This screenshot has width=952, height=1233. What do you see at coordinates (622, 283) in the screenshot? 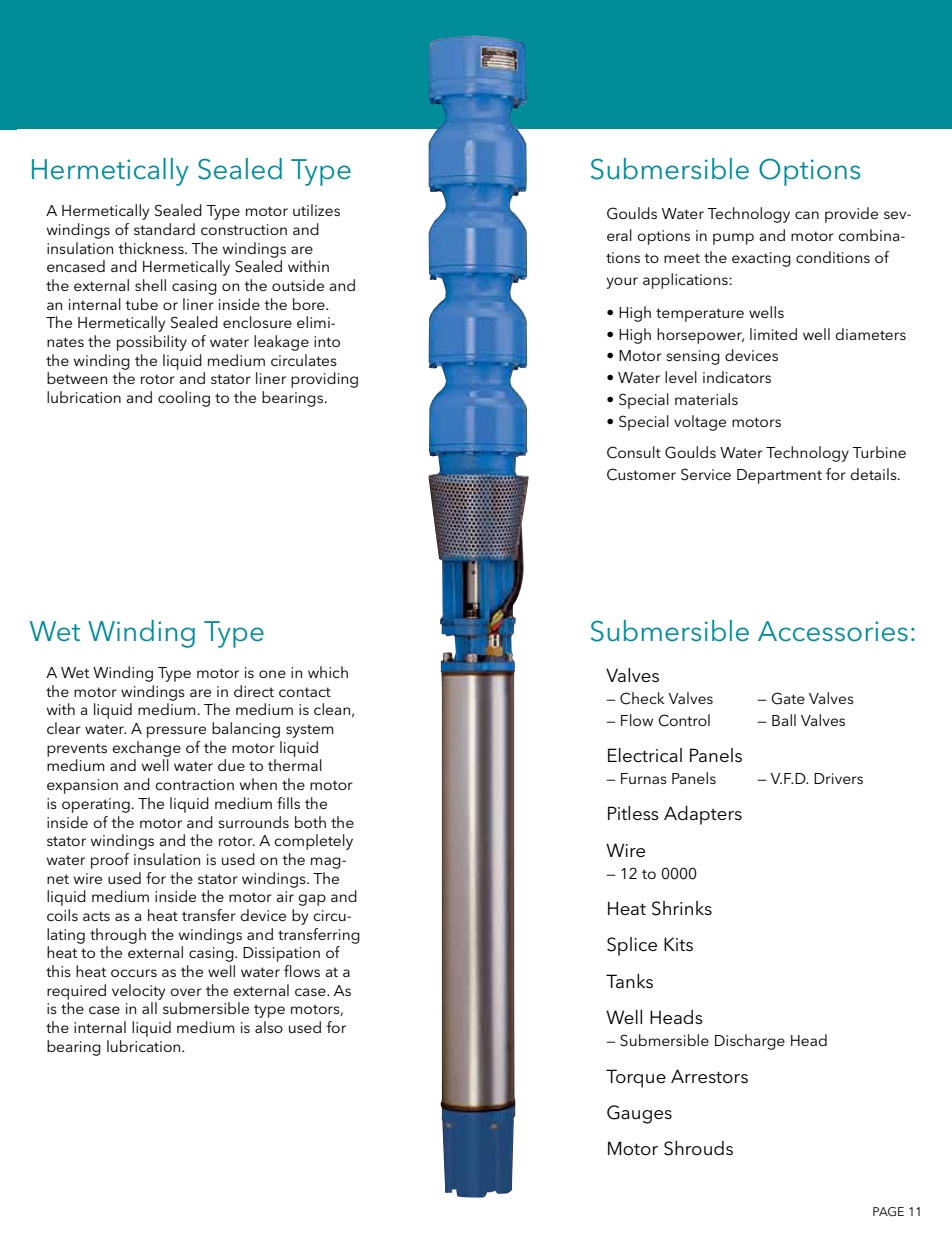
I see `your` at bounding box center [622, 283].
